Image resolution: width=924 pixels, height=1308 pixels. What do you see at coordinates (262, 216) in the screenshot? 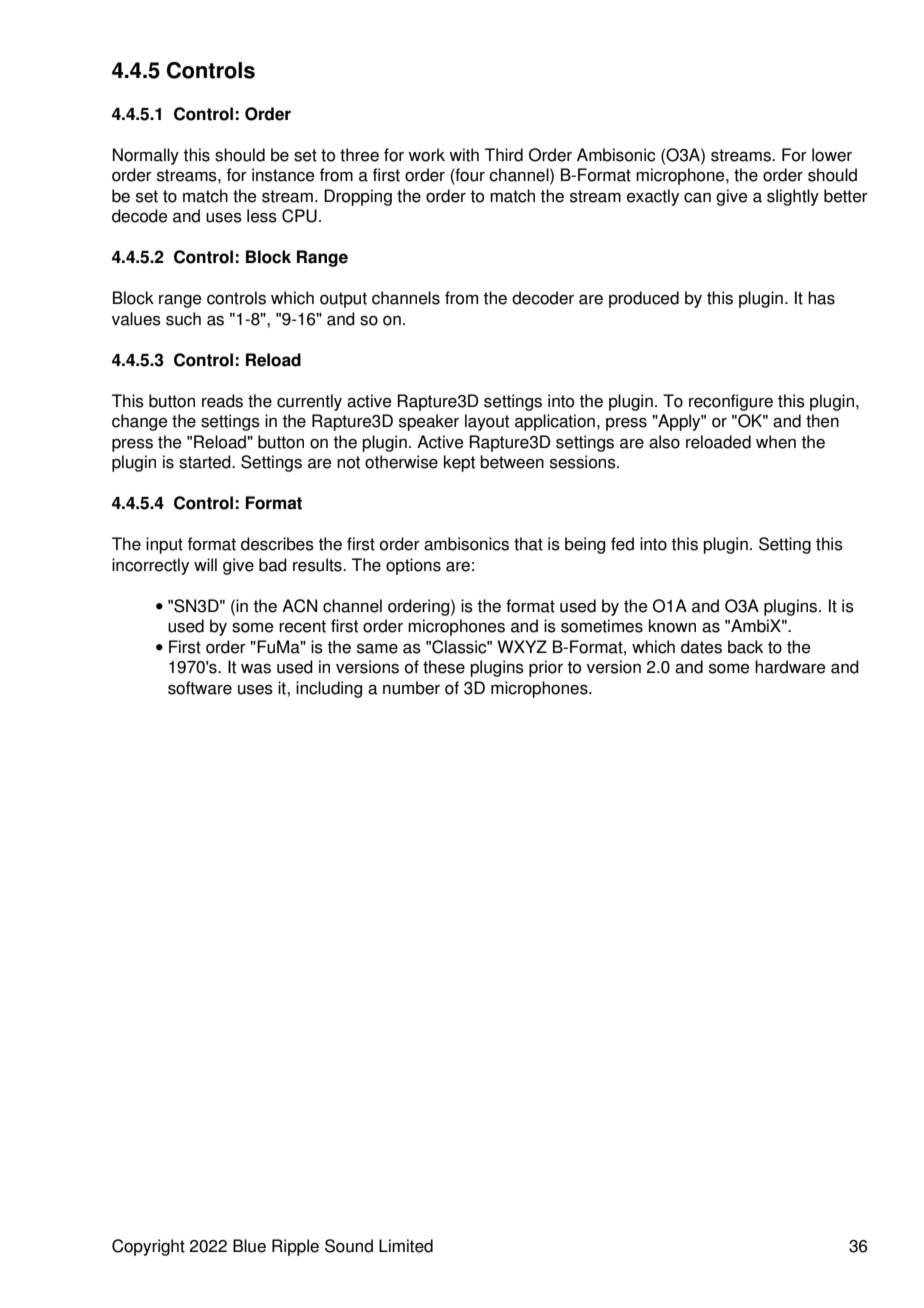
I see `less` at bounding box center [262, 216].
